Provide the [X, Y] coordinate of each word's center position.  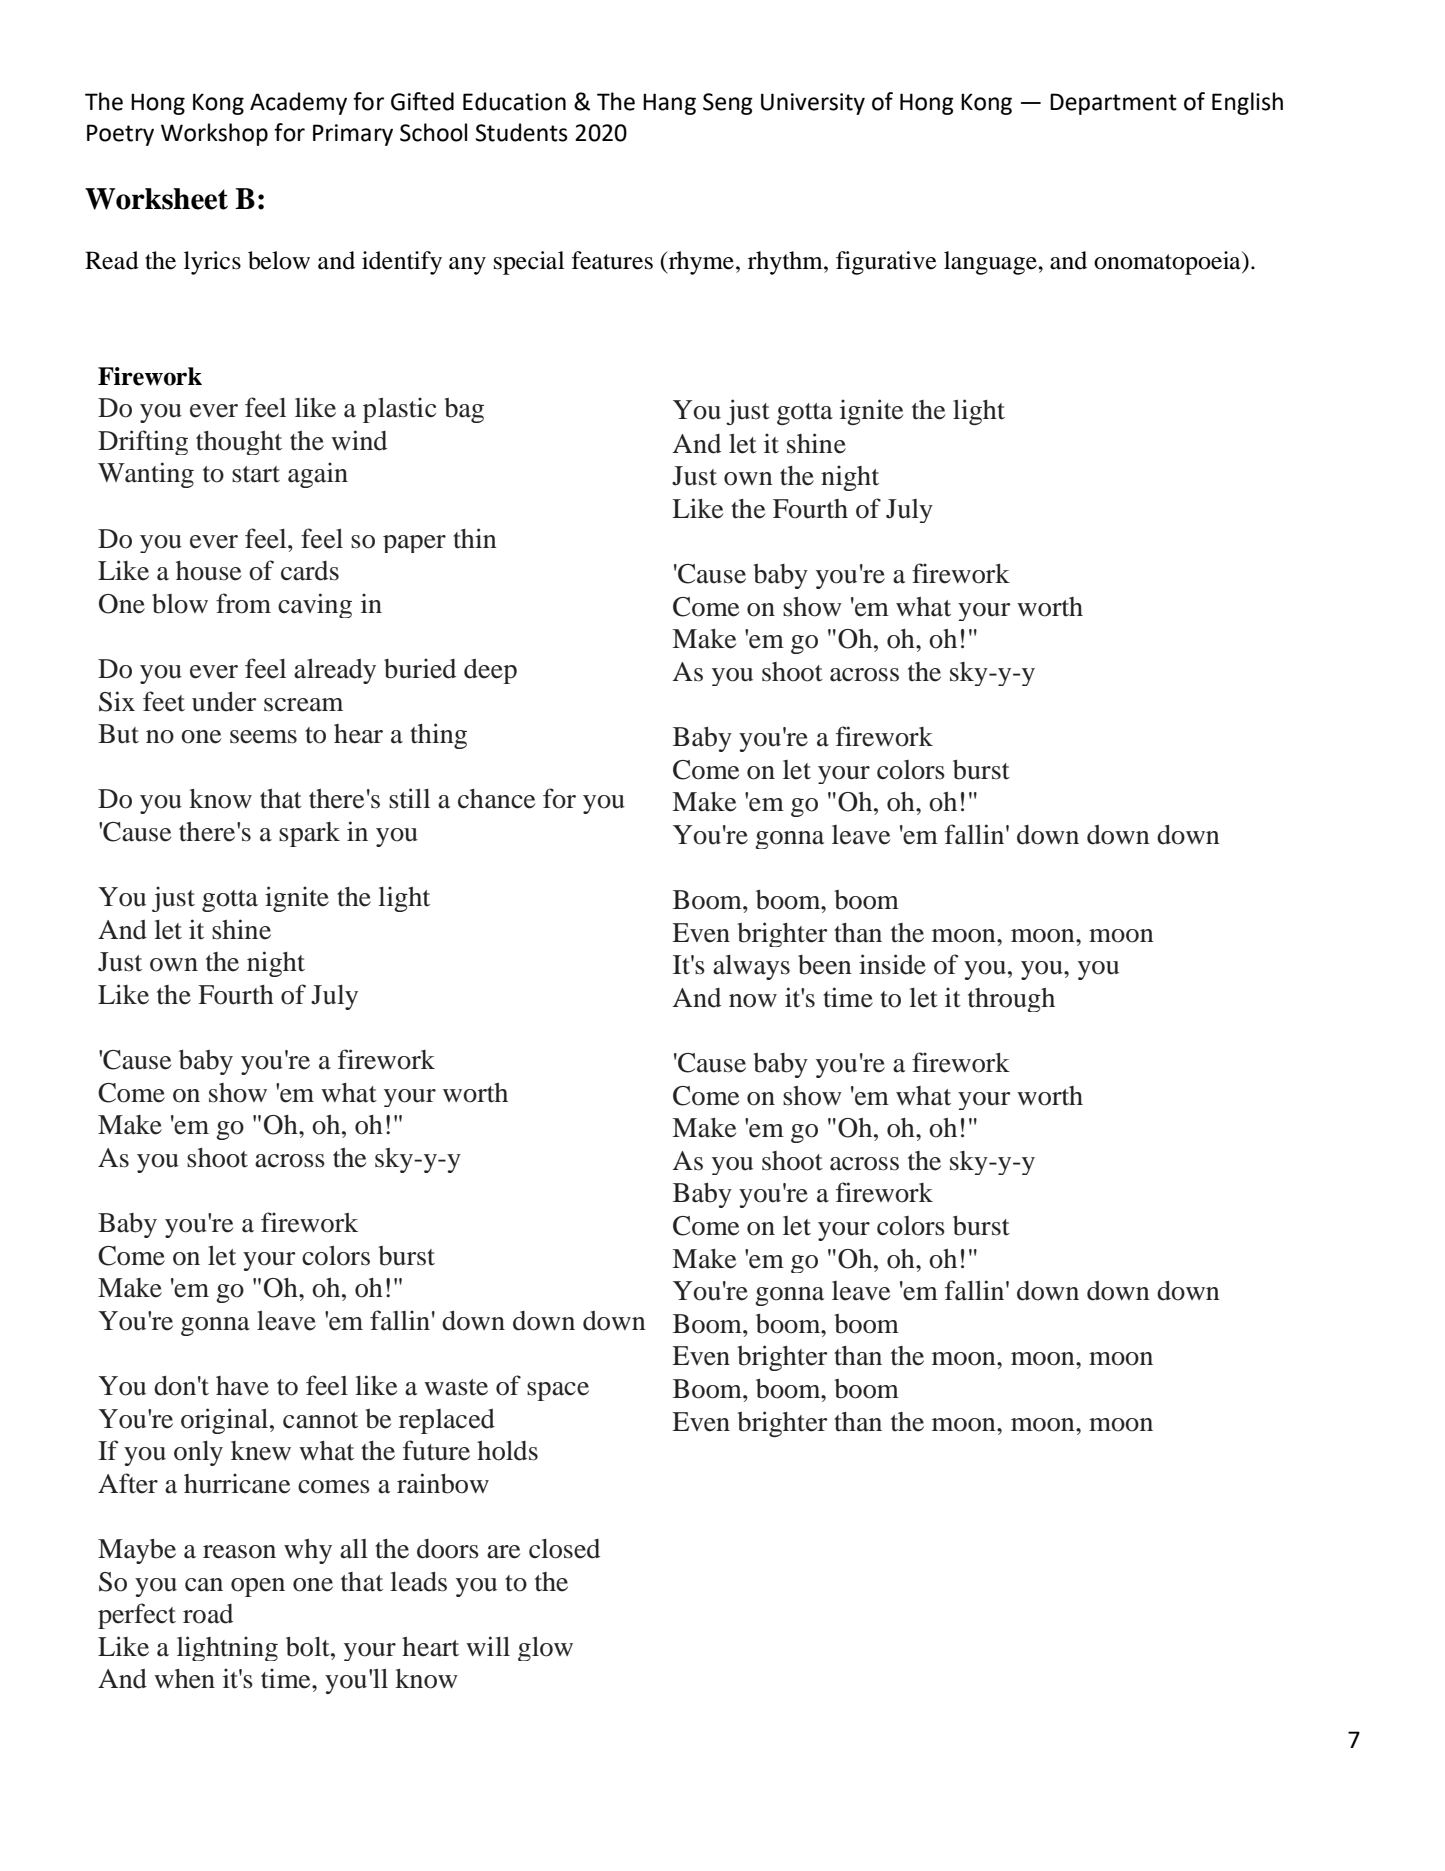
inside [892, 964]
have [242, 1386]
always [751, 967]
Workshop [214, 134]
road [208, 1614]
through [1011, 1000]
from [243, 603]
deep [490, 671]
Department [1113, 104]
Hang [669, 104]
